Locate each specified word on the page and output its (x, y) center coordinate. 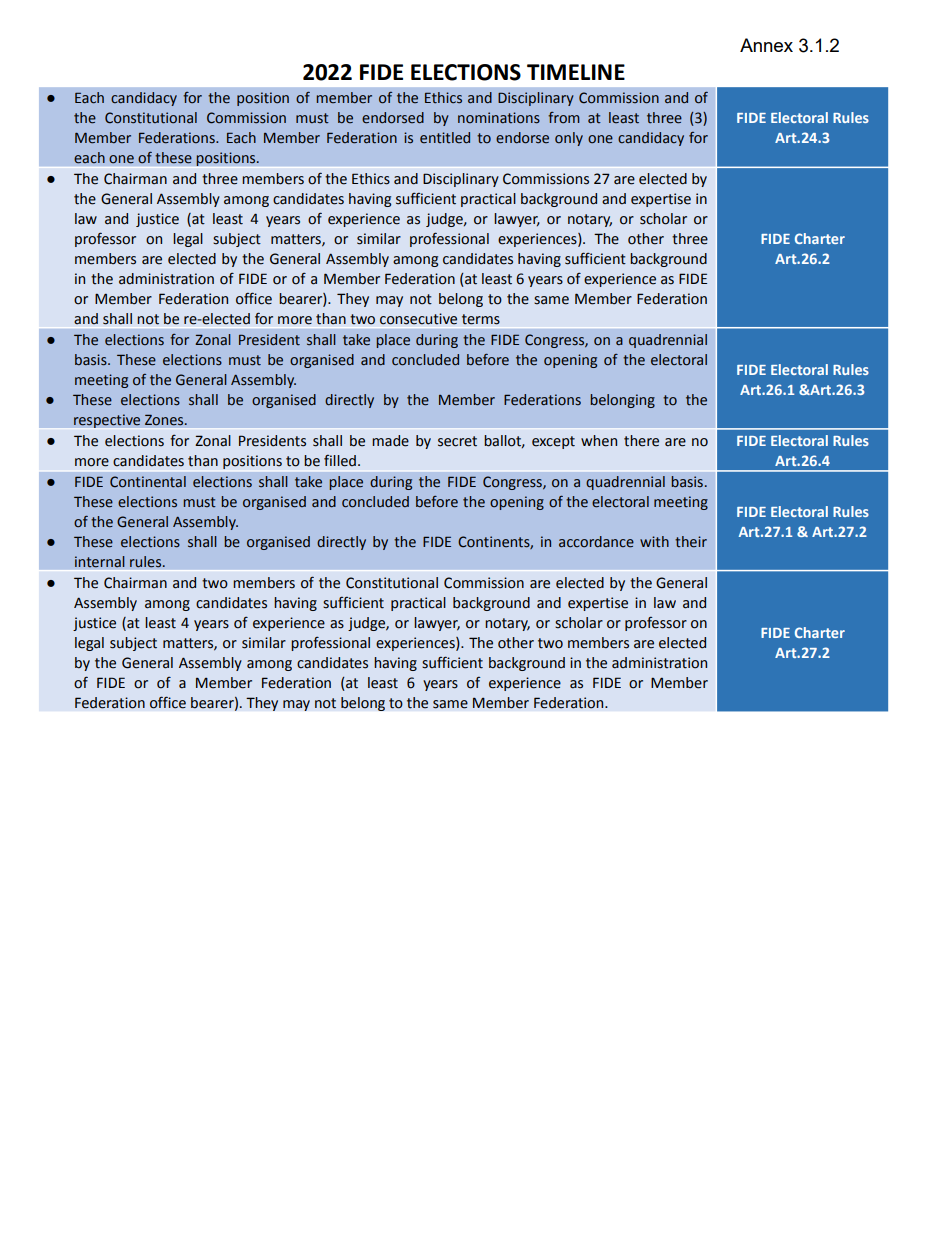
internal (100, 562)
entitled (445, 138)
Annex (766, 45)
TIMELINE (576, 72)
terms (481, 319)
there (641, 441)
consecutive (418, 319)
